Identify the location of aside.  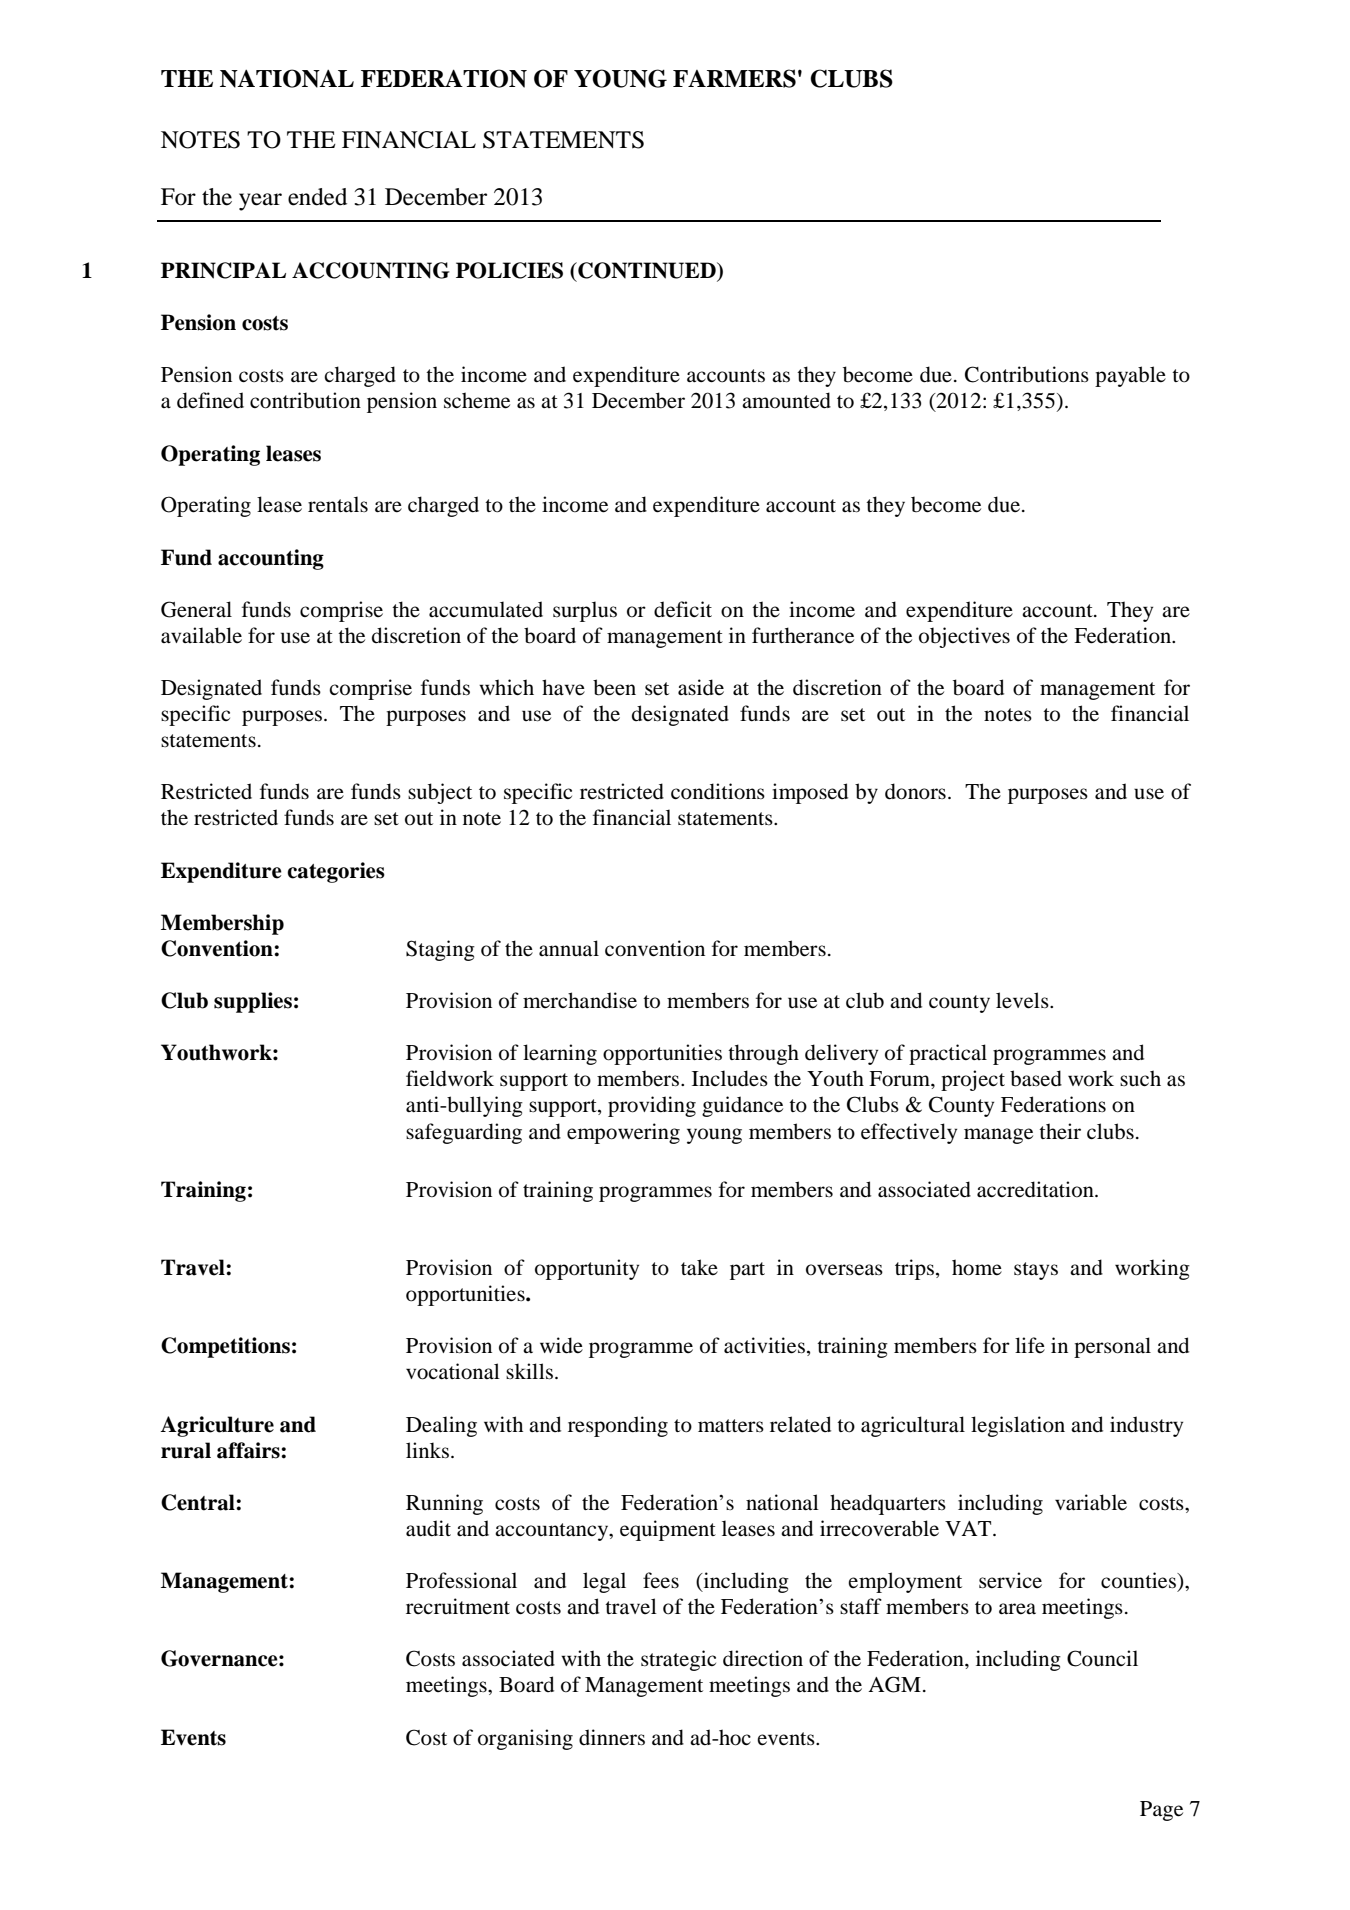
(701, 687).
